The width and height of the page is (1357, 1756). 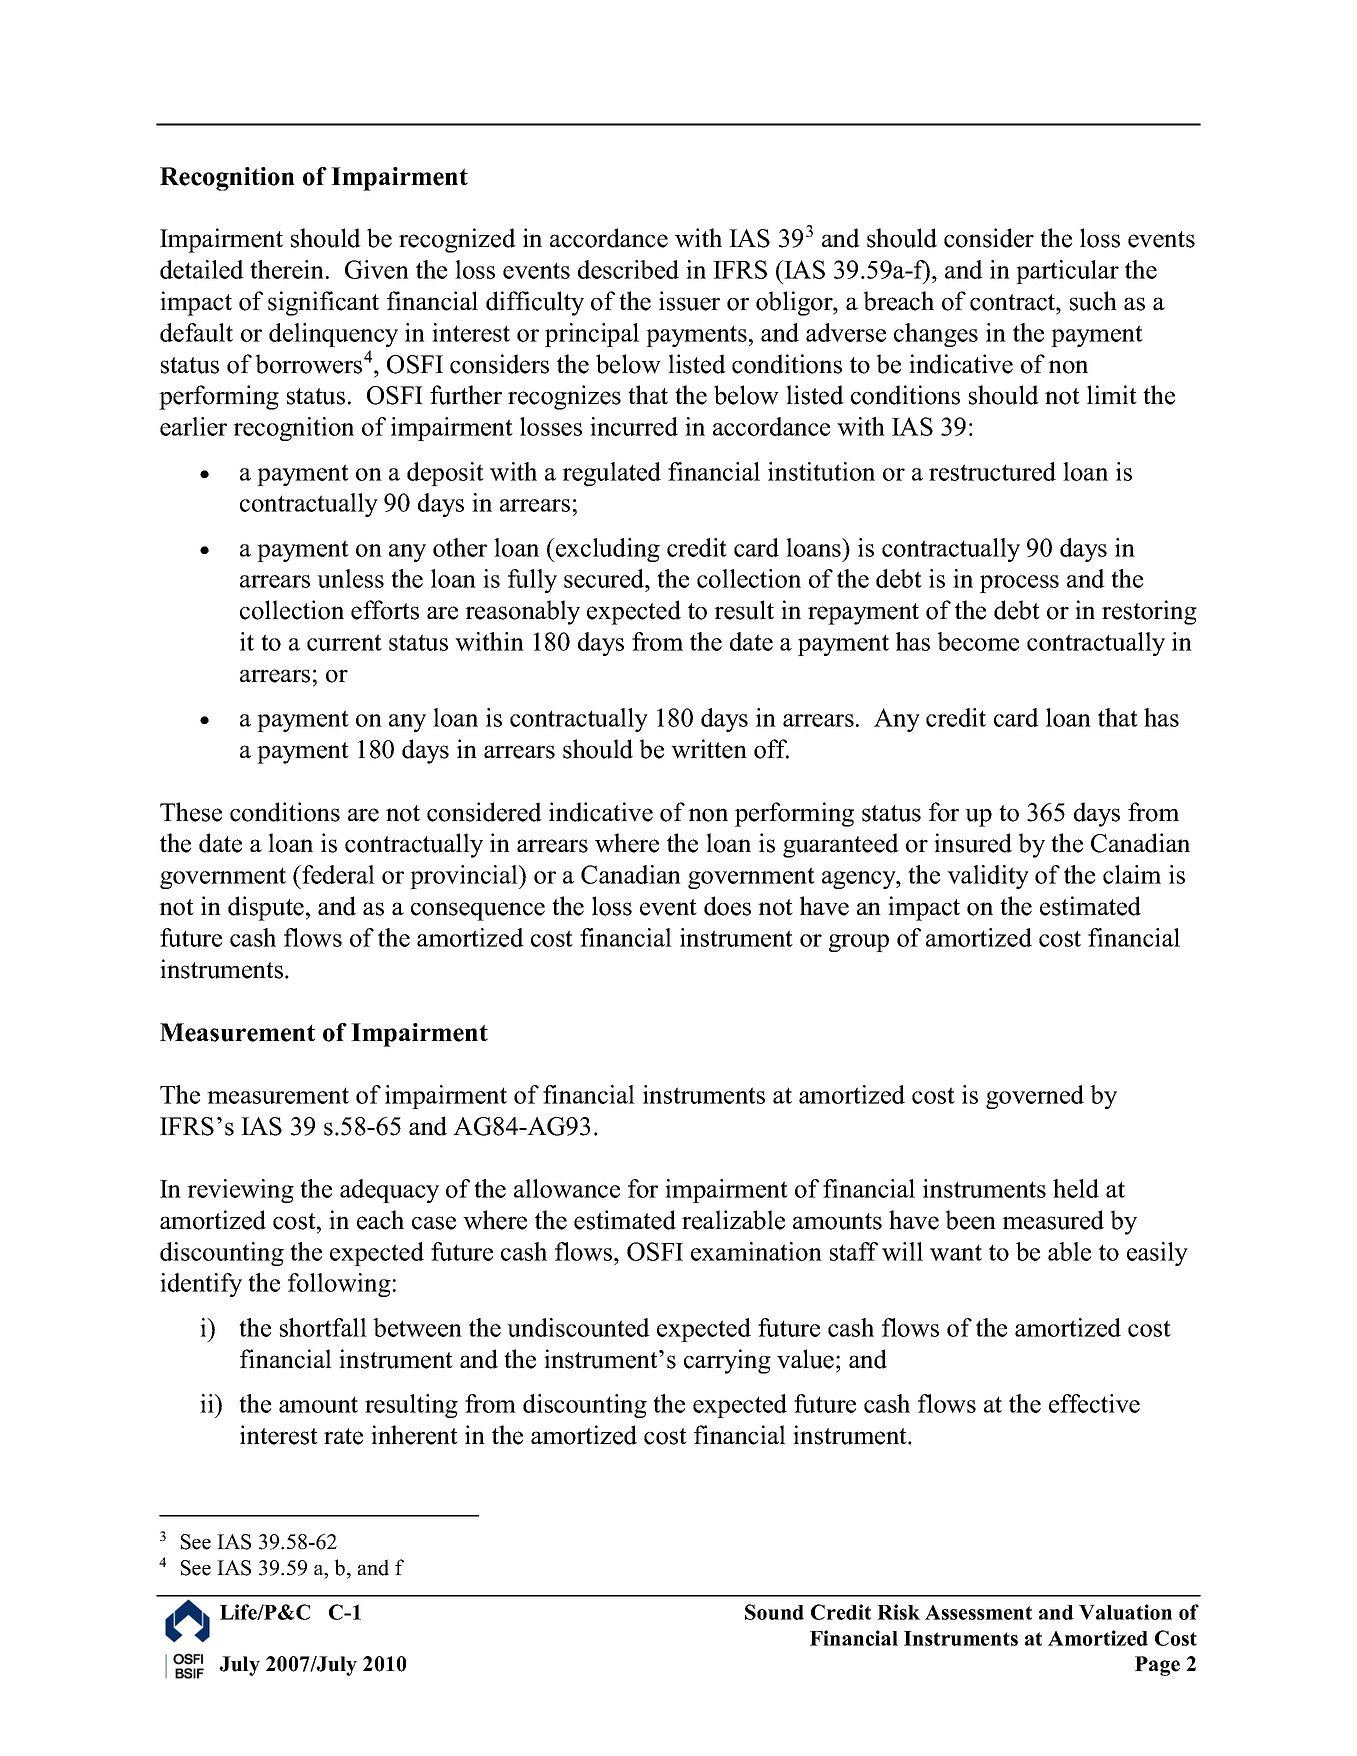 I want to click on written, so click(x=709, y=749).
